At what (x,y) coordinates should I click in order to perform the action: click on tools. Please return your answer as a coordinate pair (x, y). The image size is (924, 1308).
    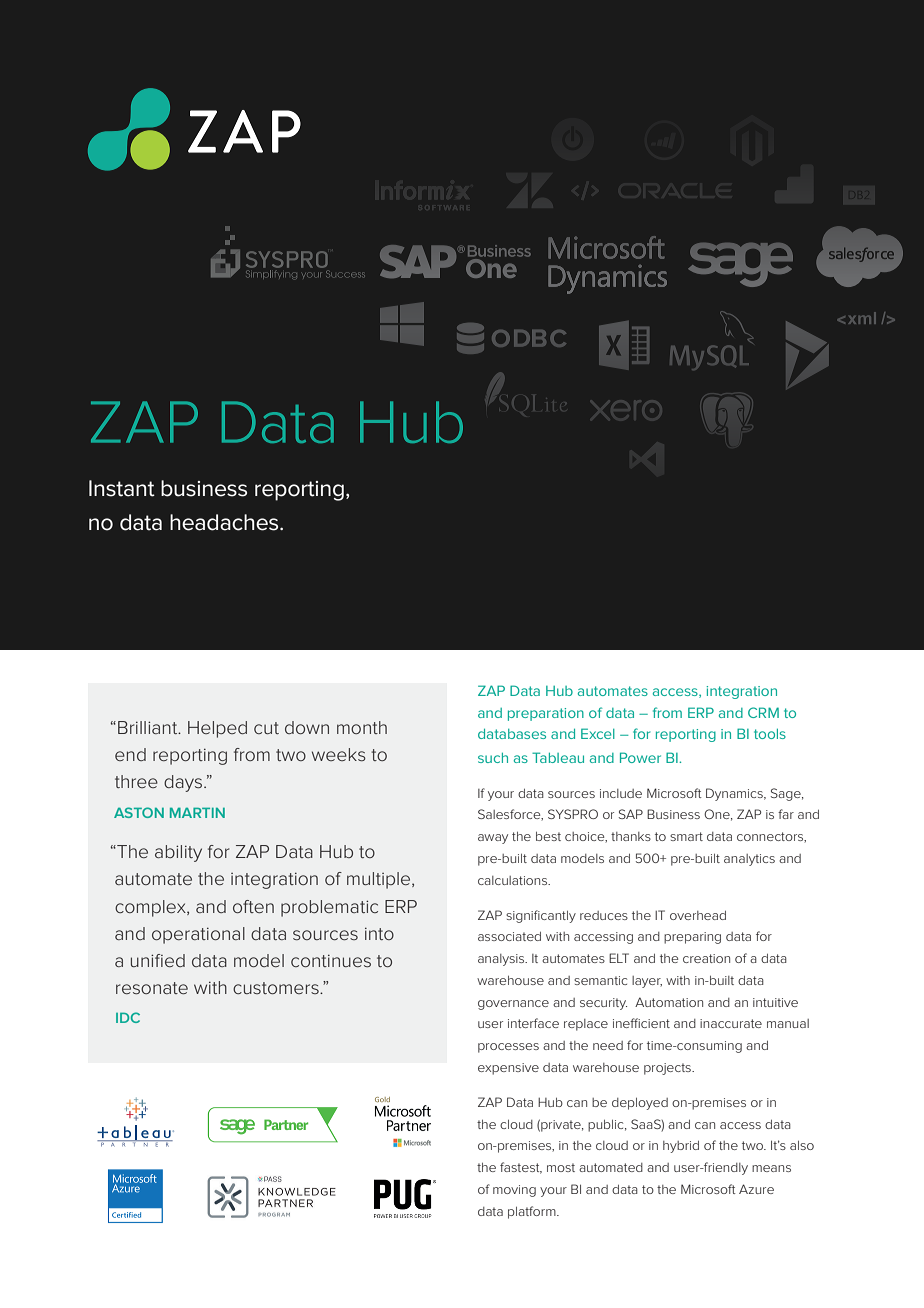
    Looking at the image, I should click on (770, 734).
